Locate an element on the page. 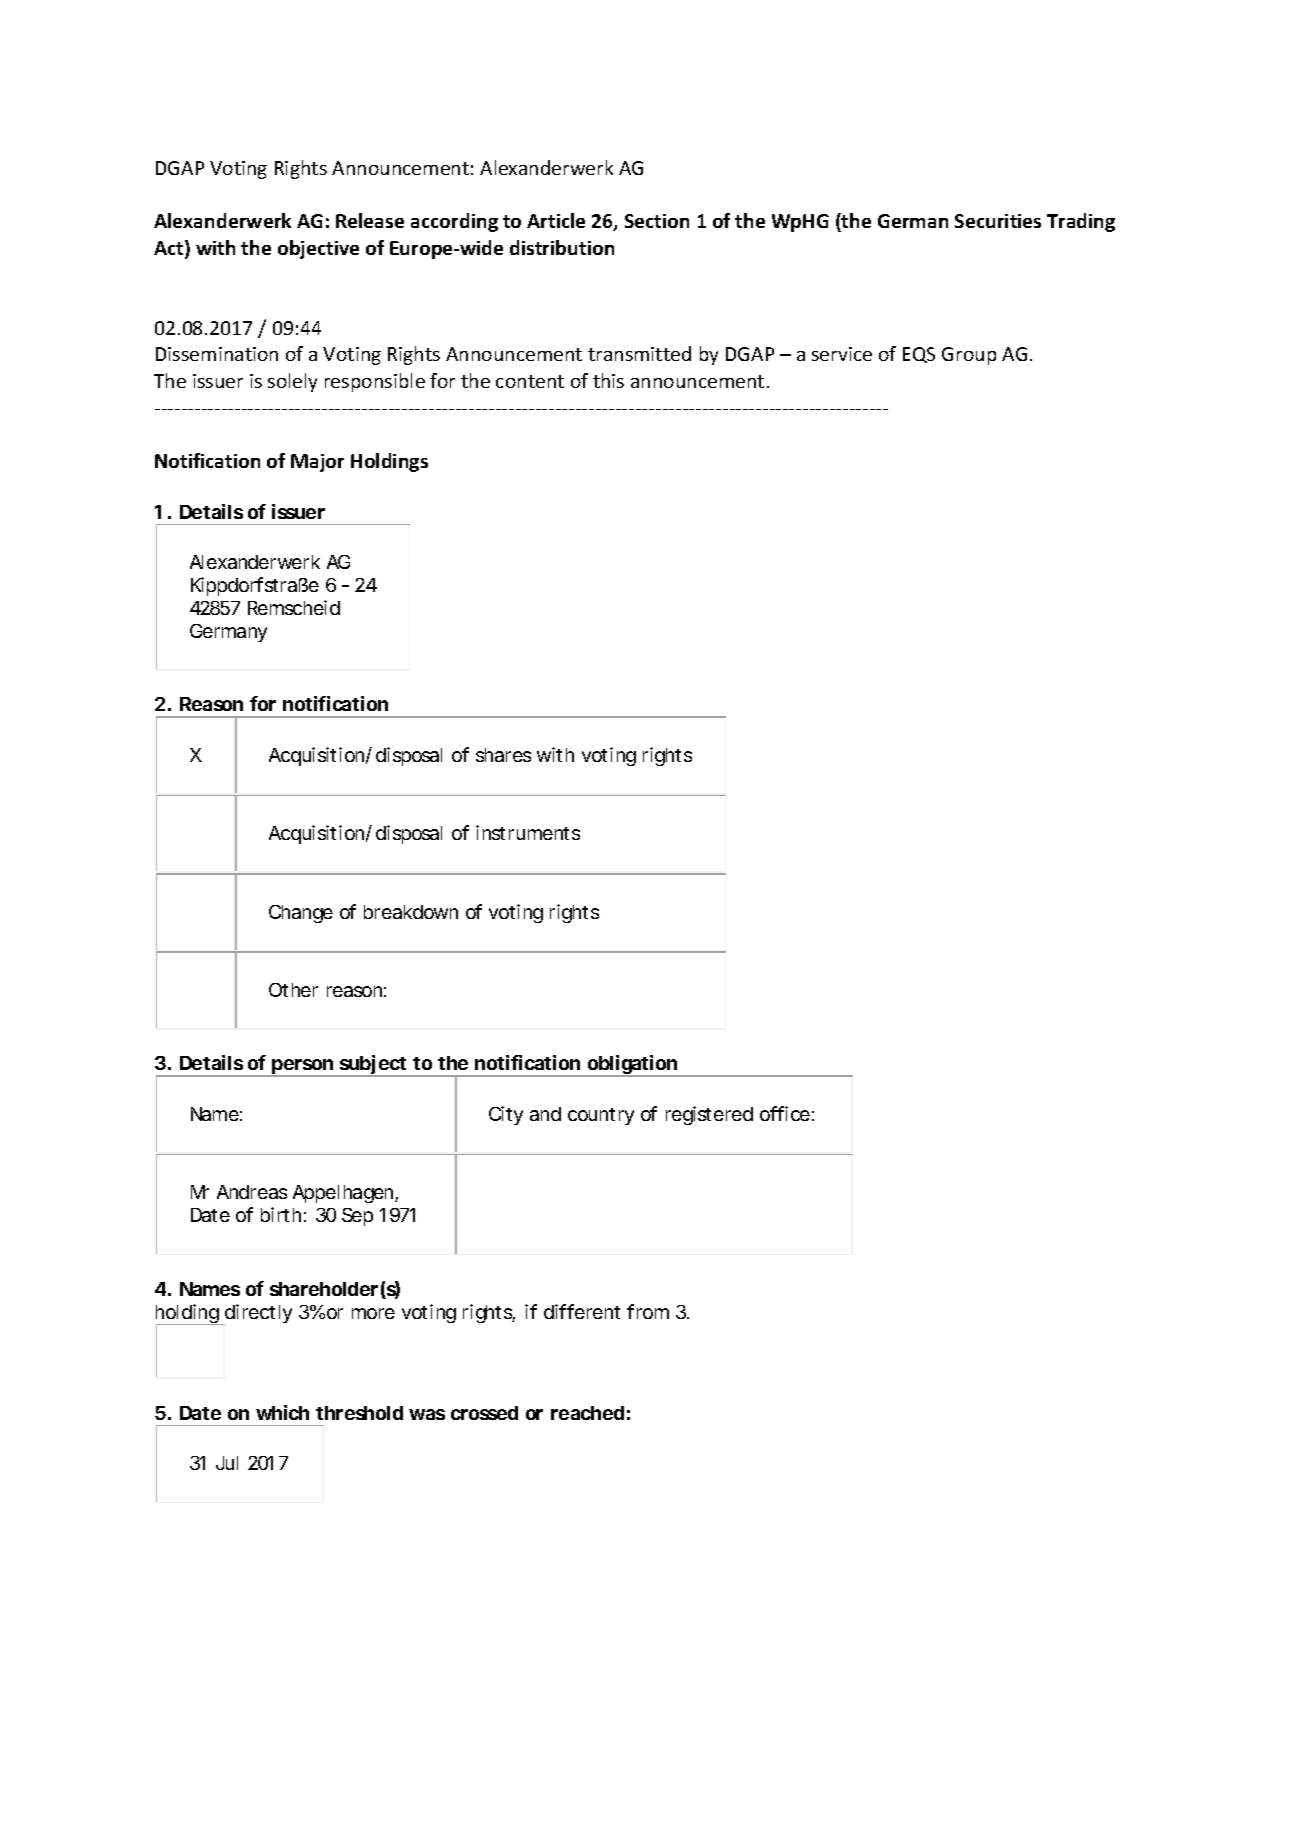 Image resolution: width=1299 pixels, height=1837 pixels. this is located at coordinates (608, 380).
